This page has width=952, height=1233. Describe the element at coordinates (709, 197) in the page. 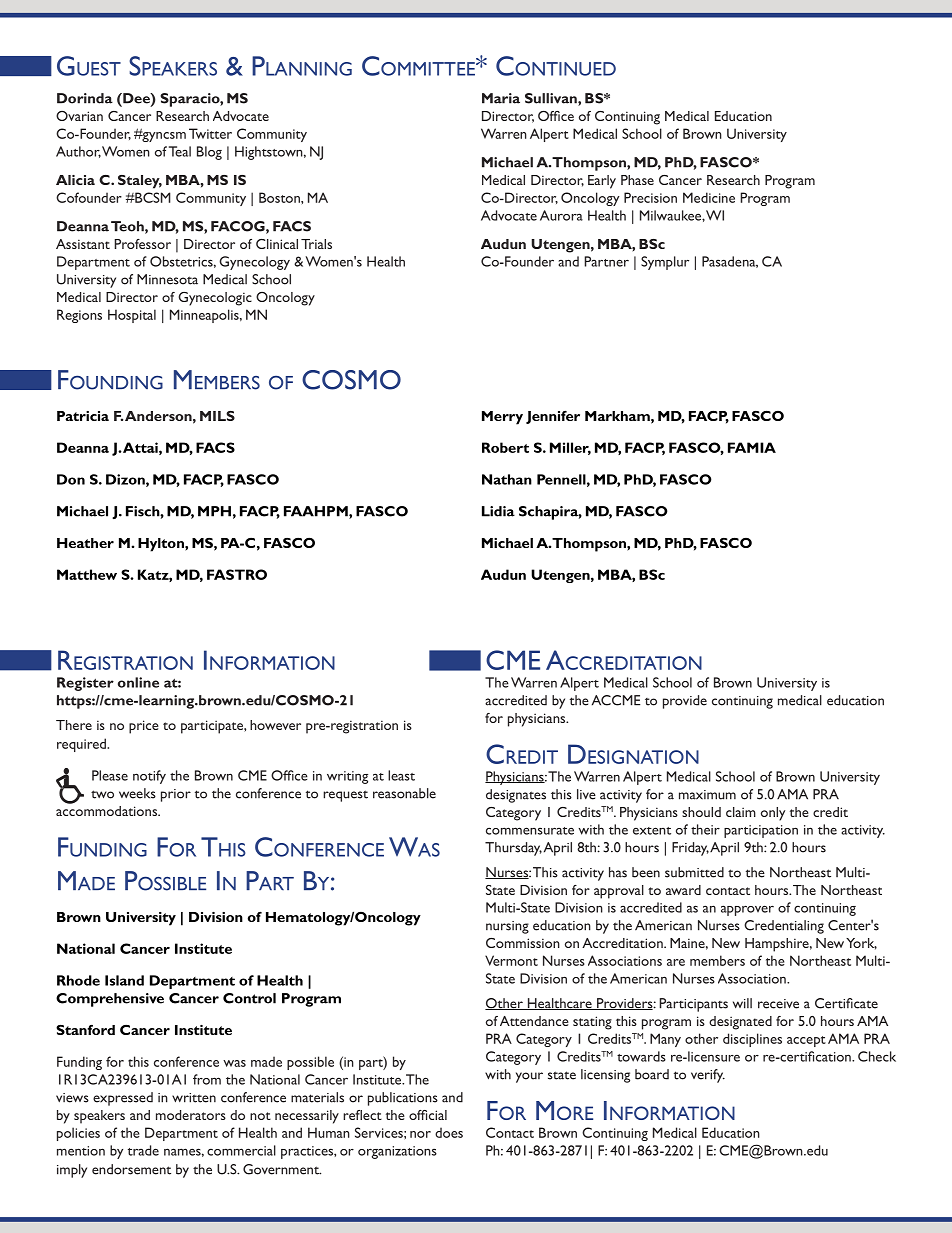

I see `Medicine` at that location.
